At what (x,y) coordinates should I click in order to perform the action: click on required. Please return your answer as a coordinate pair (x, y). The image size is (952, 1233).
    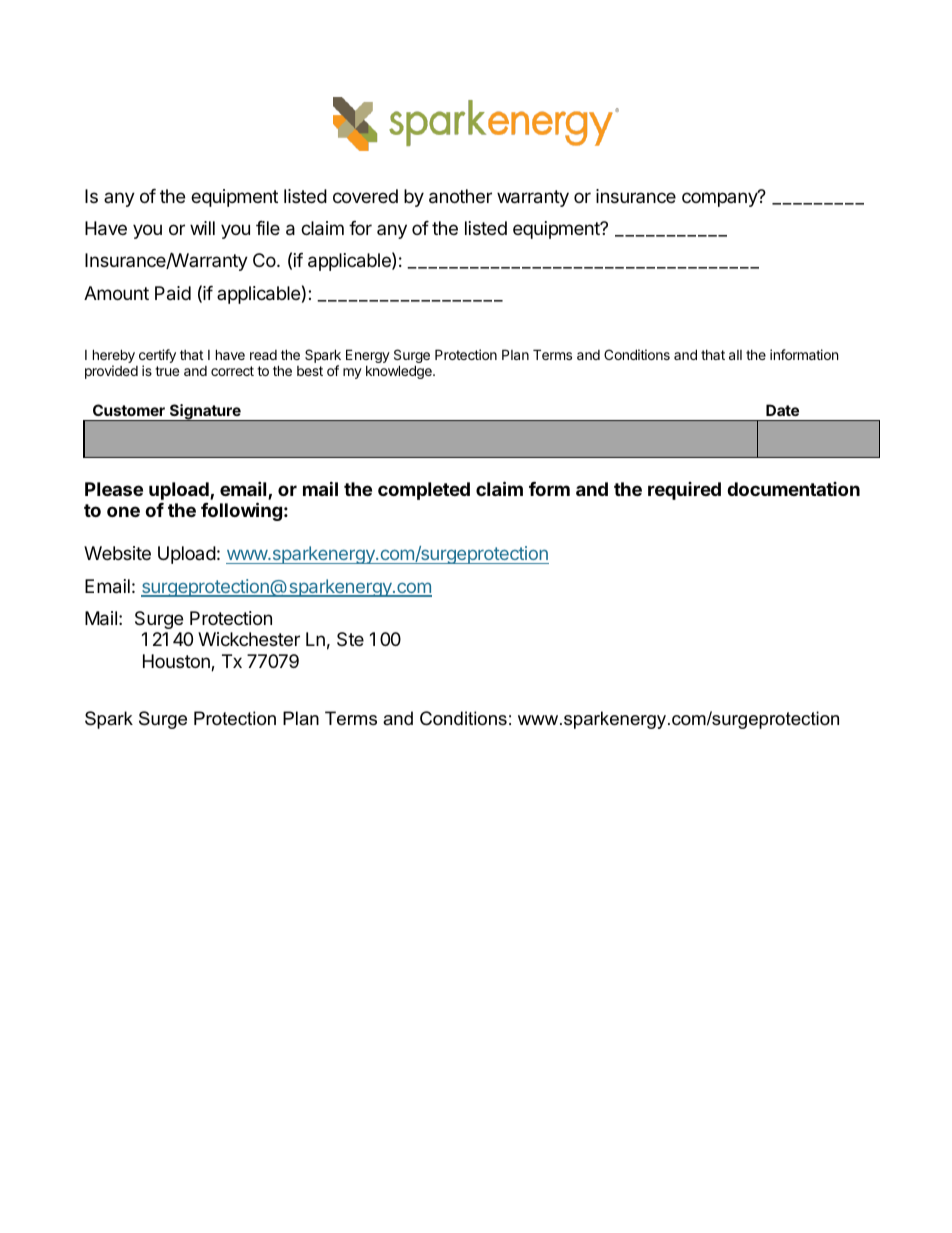
    Looking at the image, I should click on (684, 491).
